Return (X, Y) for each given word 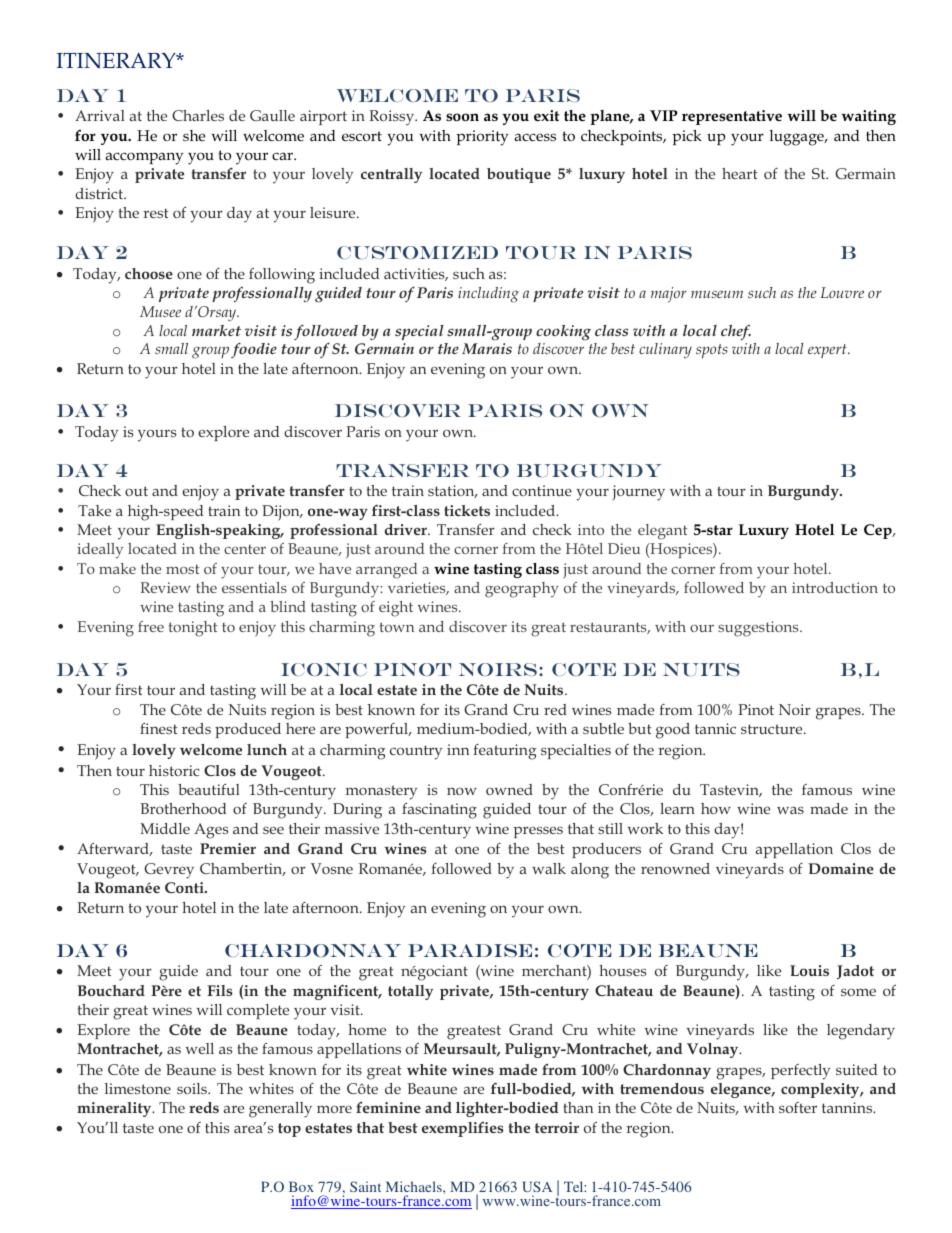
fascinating (439, 810)
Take (94, 510)
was (790, 810)
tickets (467, 510)
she (194, 136)
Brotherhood (183, 808)
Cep (879, 531)
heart (740, 173)
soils (193, 1088)
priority (482, 138)
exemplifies (463, 1129)
